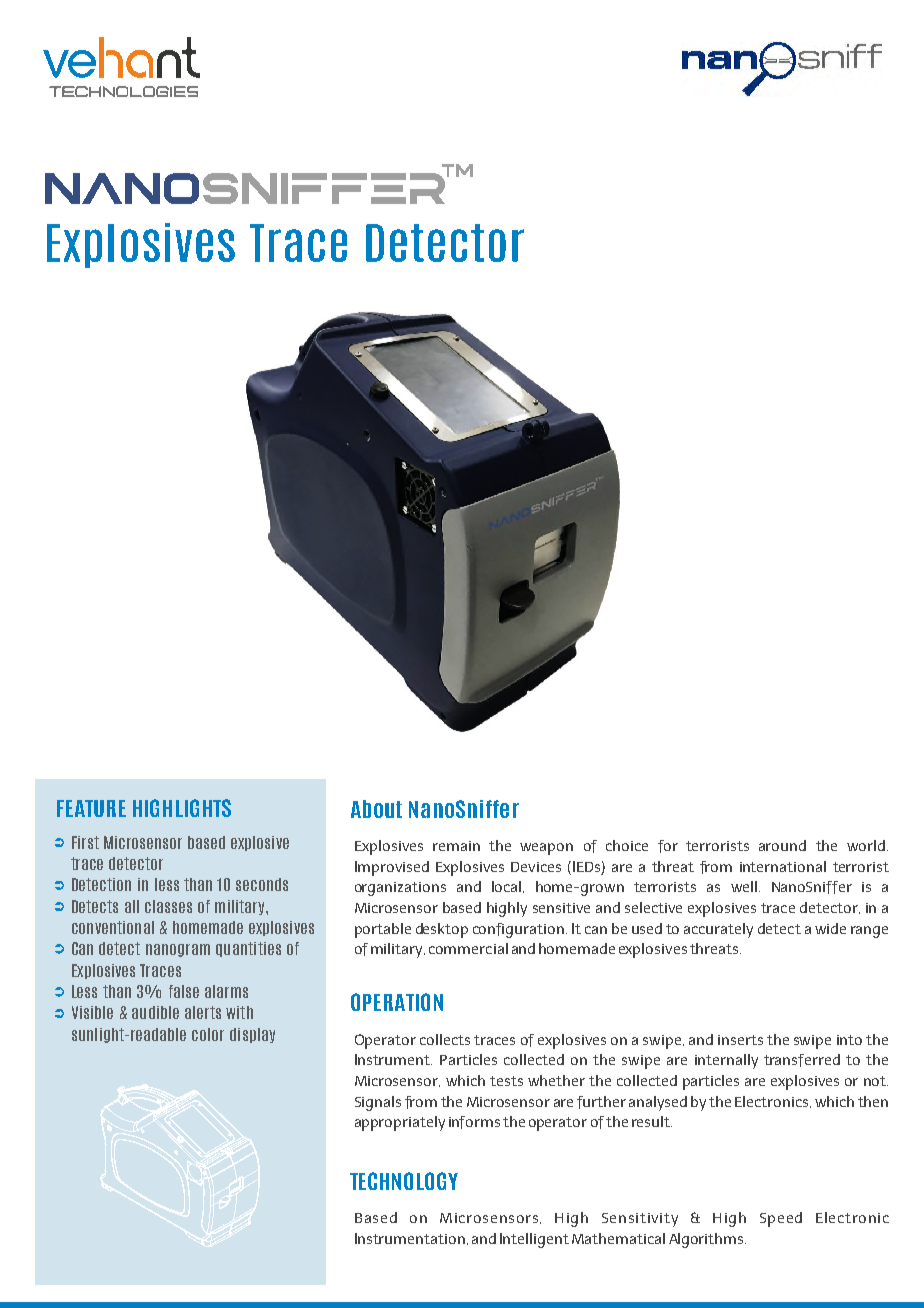 The image size is (924, 1308). I want to click on color, so click(208, 1034).
